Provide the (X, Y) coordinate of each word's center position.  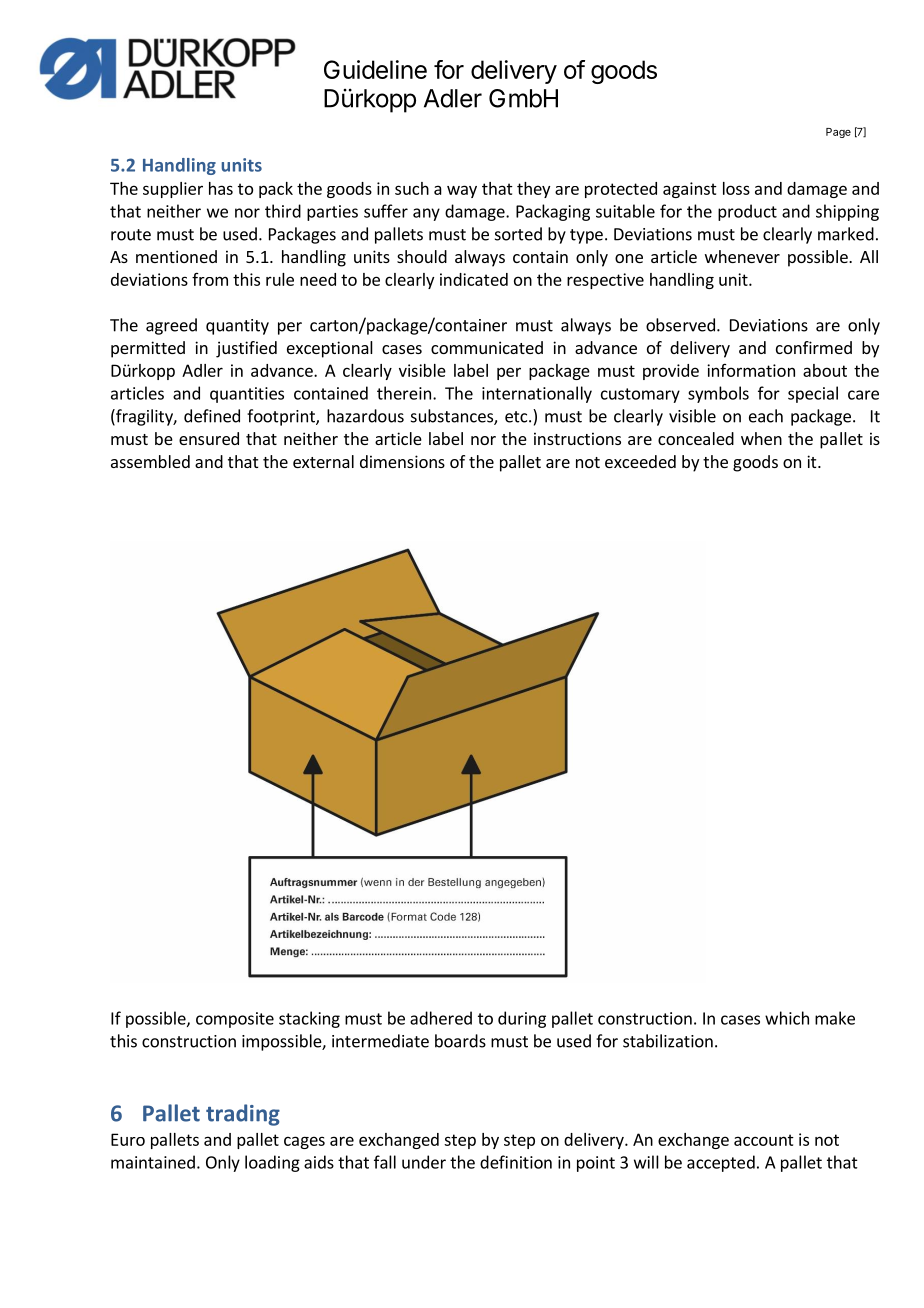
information (751, 370)
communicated (487, 347)
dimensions (402, 461)
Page (838, 133)
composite (235, 1020)
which (787, 1018)
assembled (150, 461)
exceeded (640, 461)
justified (246, 349)
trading (243, 1115)
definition (516, 1162)
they (533, 190)
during (522, 1019)
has (221, 188)
